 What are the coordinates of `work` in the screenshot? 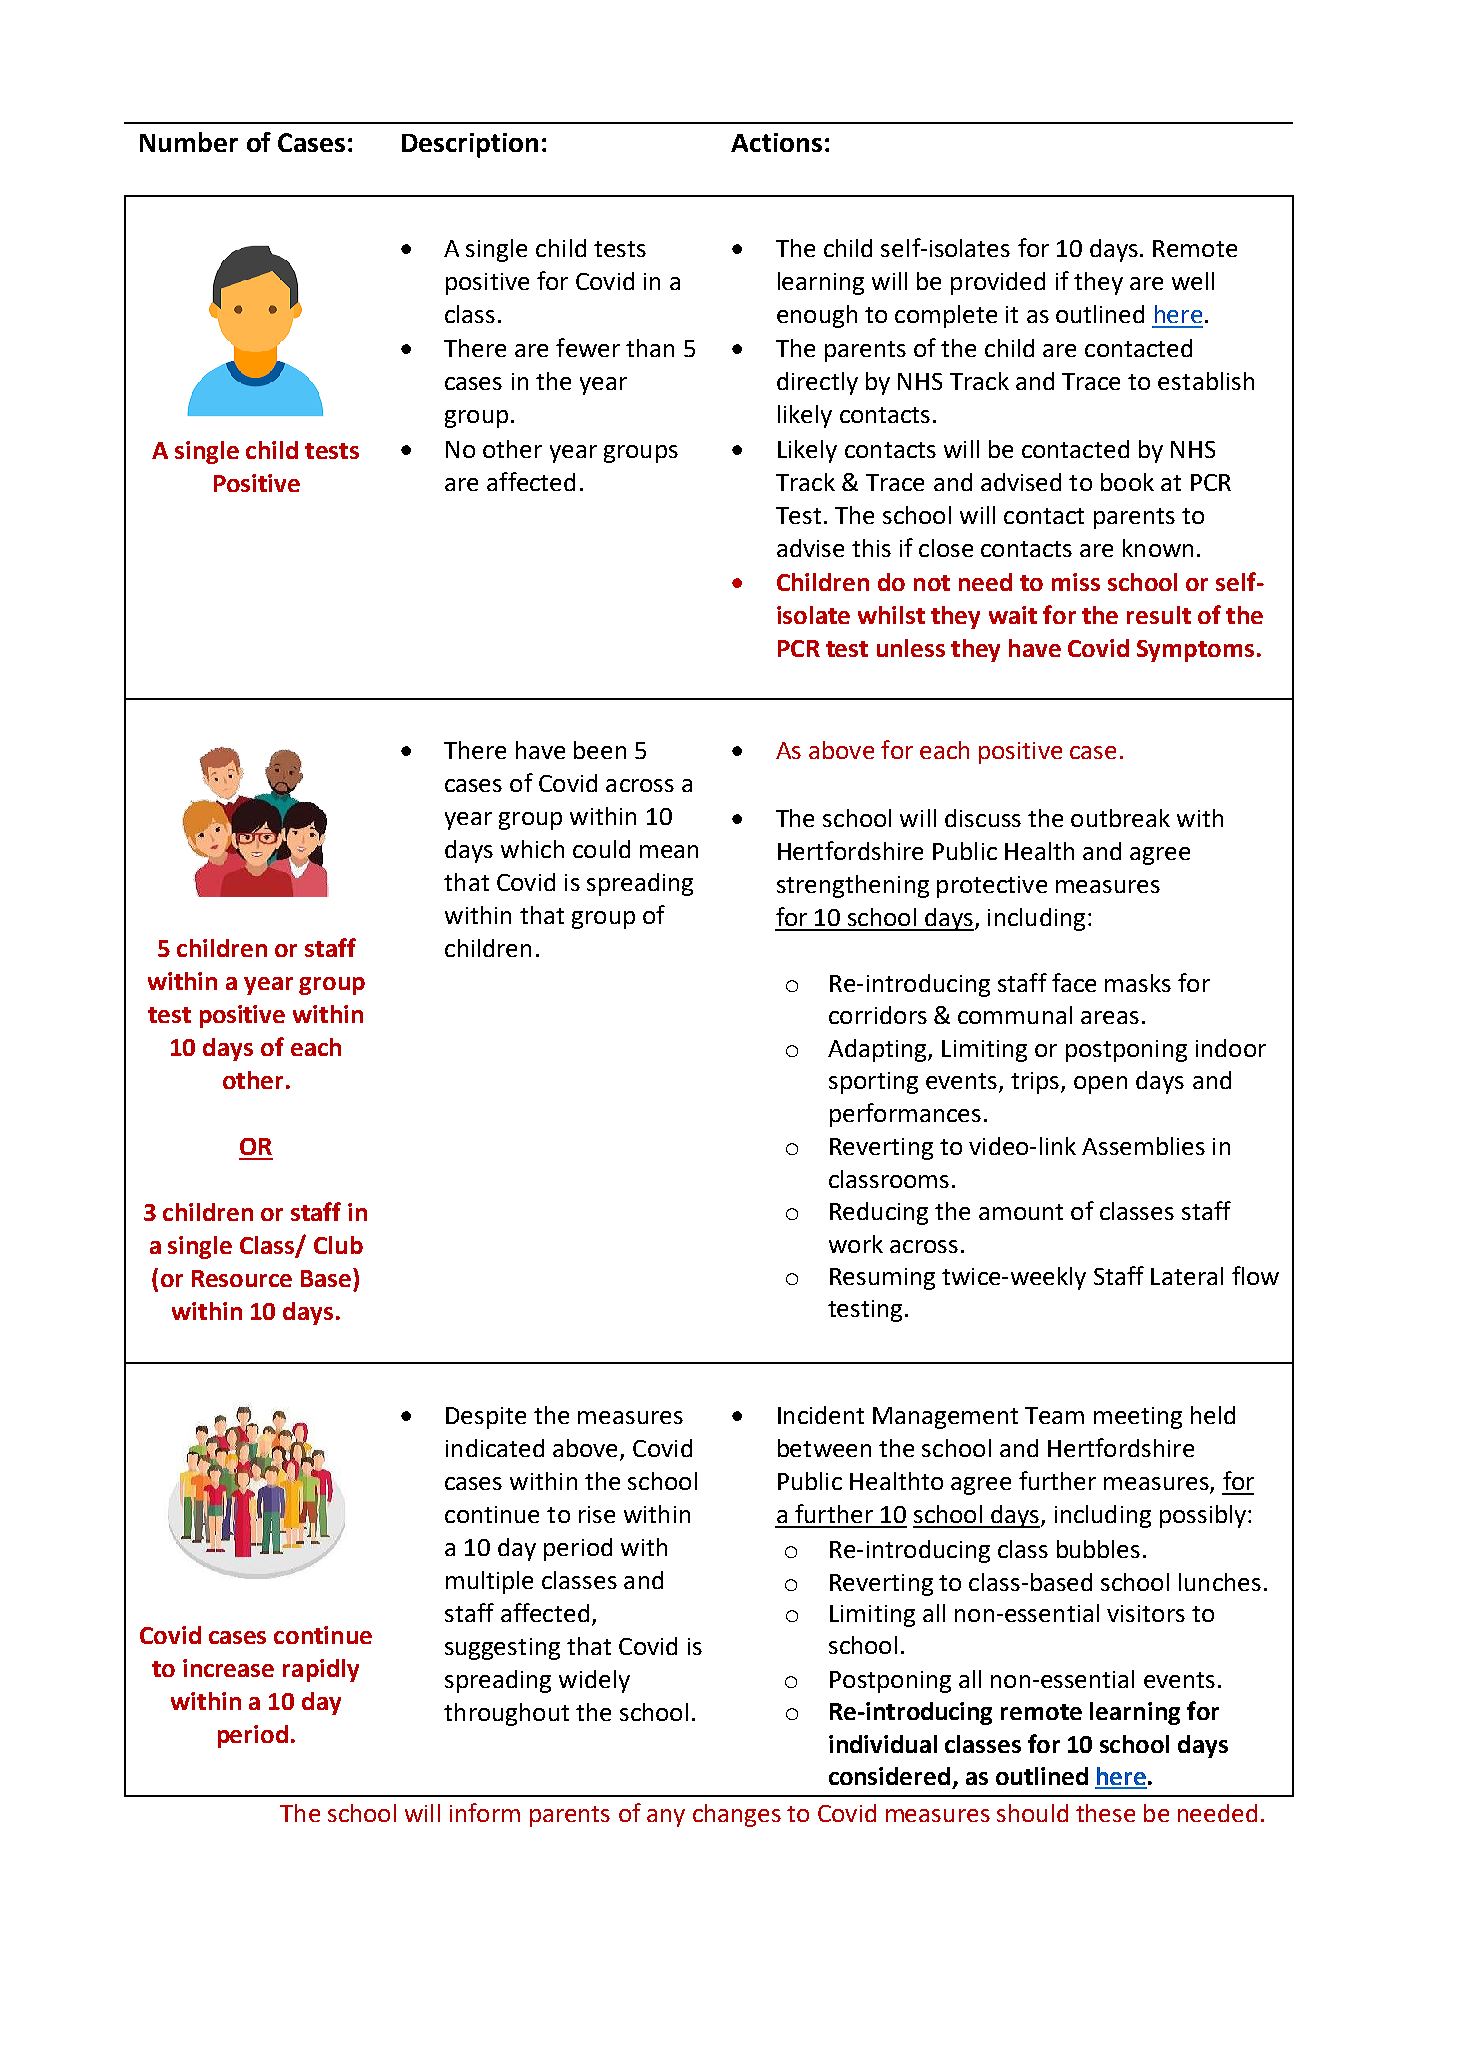 It's located at (856, 1244).
